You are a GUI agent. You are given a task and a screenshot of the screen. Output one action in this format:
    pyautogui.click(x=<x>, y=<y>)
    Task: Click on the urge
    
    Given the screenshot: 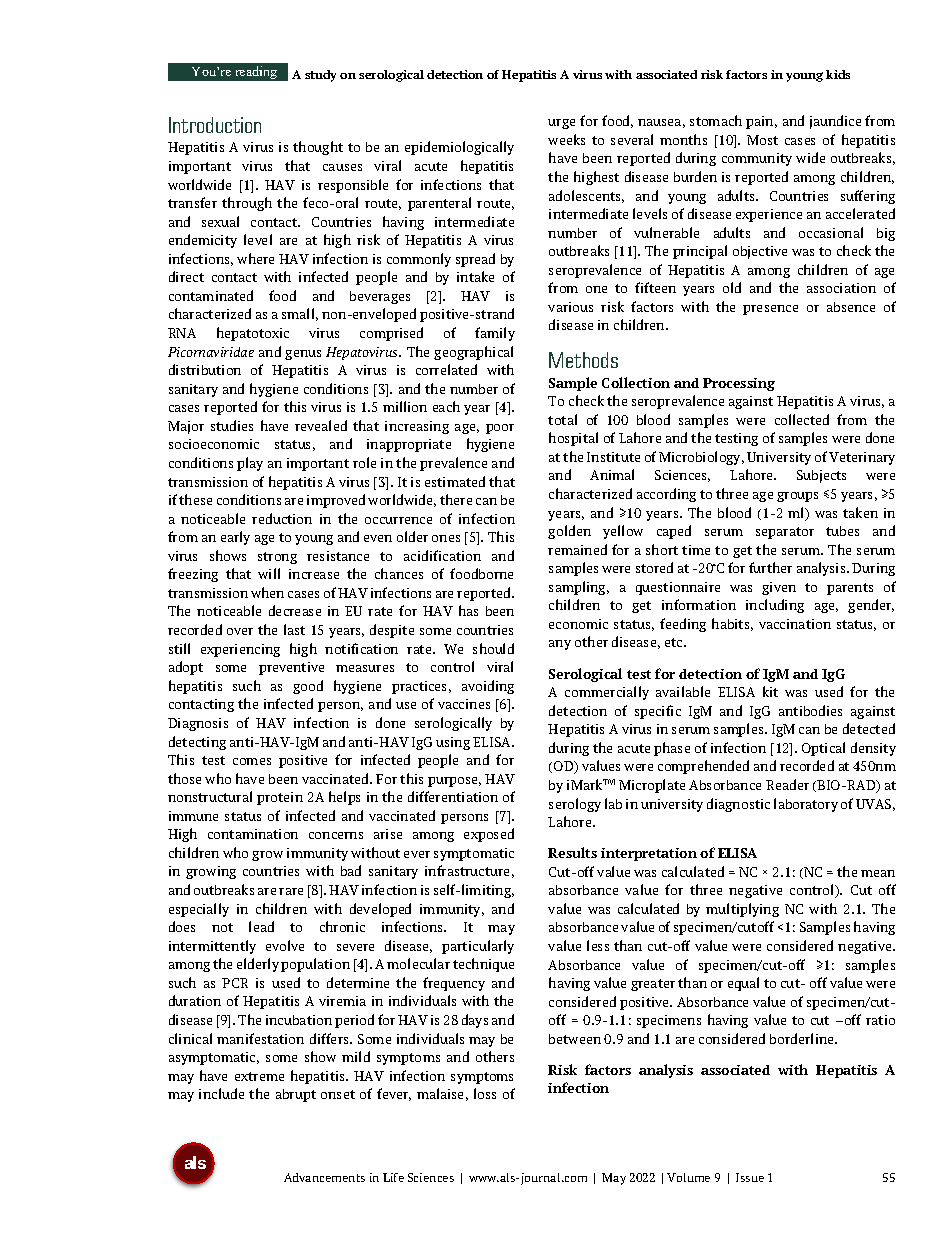 What is the action you would take?
    pyautogui.click(x=561, y=124)
